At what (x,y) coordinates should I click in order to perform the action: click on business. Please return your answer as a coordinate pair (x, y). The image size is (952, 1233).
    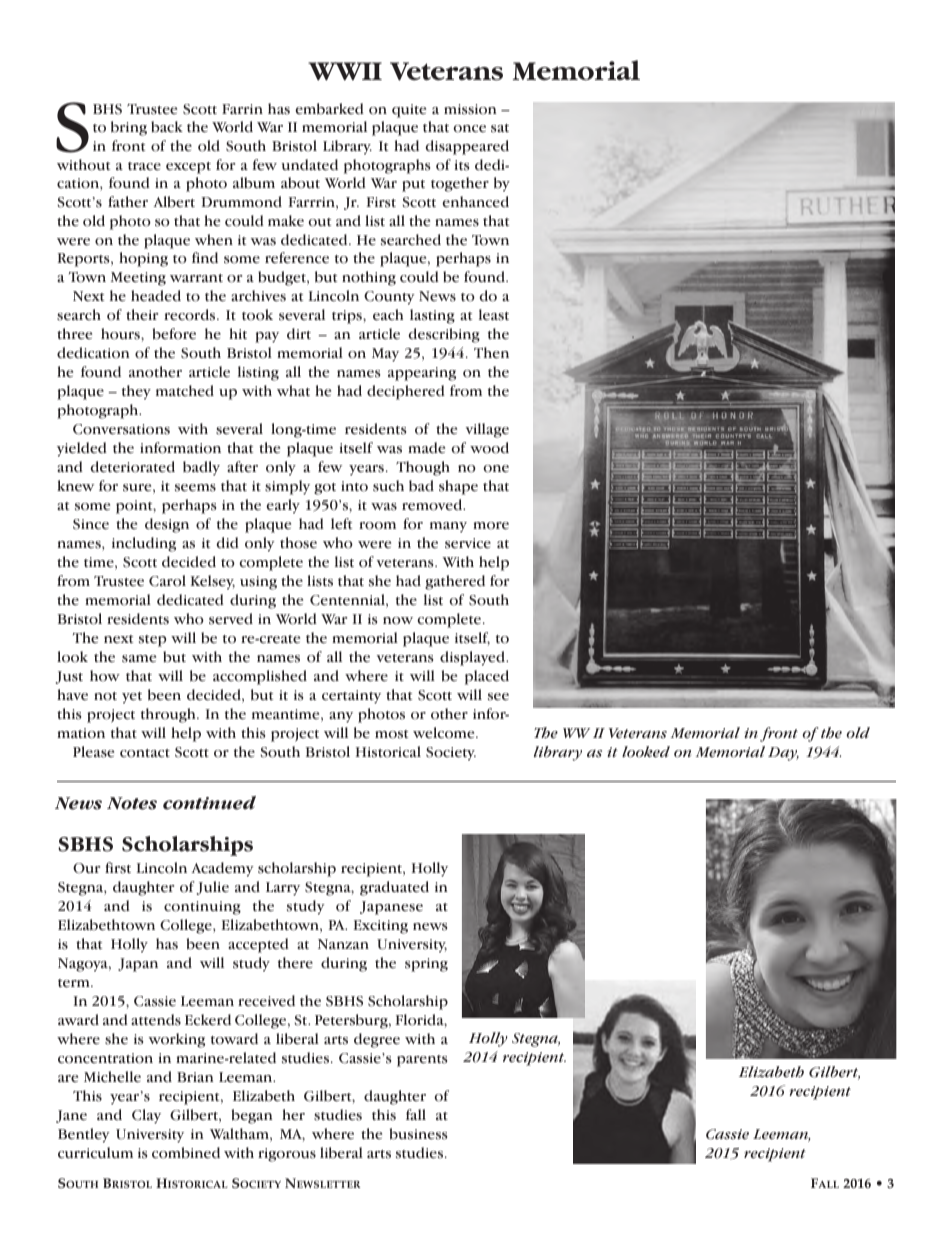
    Looking at the image, I should click on (418, 1134).
